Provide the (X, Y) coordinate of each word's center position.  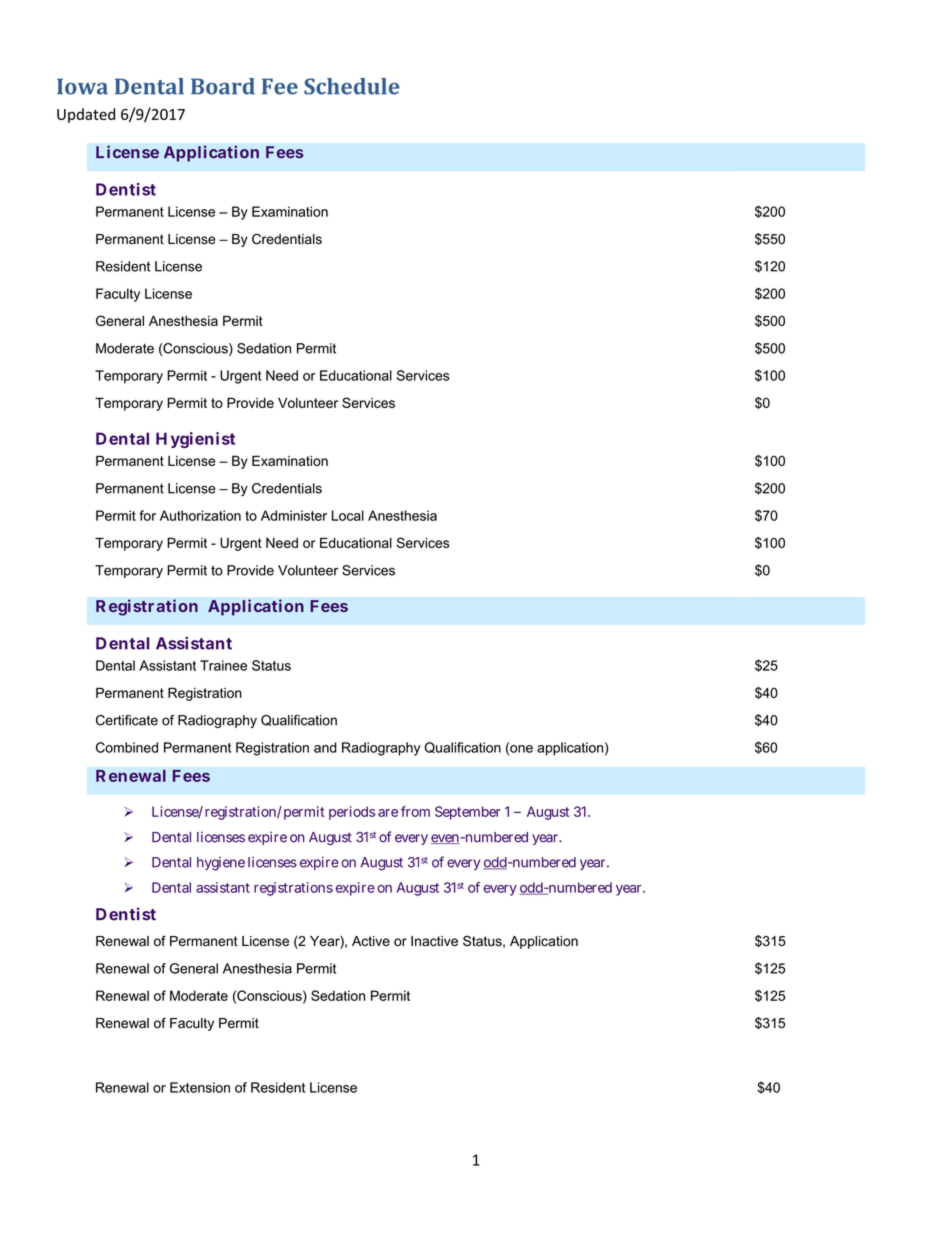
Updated (86, 115)
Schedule (352, 86)
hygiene (221, 864)
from (415, 811)
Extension (200, 1087)
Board (223, 86)
